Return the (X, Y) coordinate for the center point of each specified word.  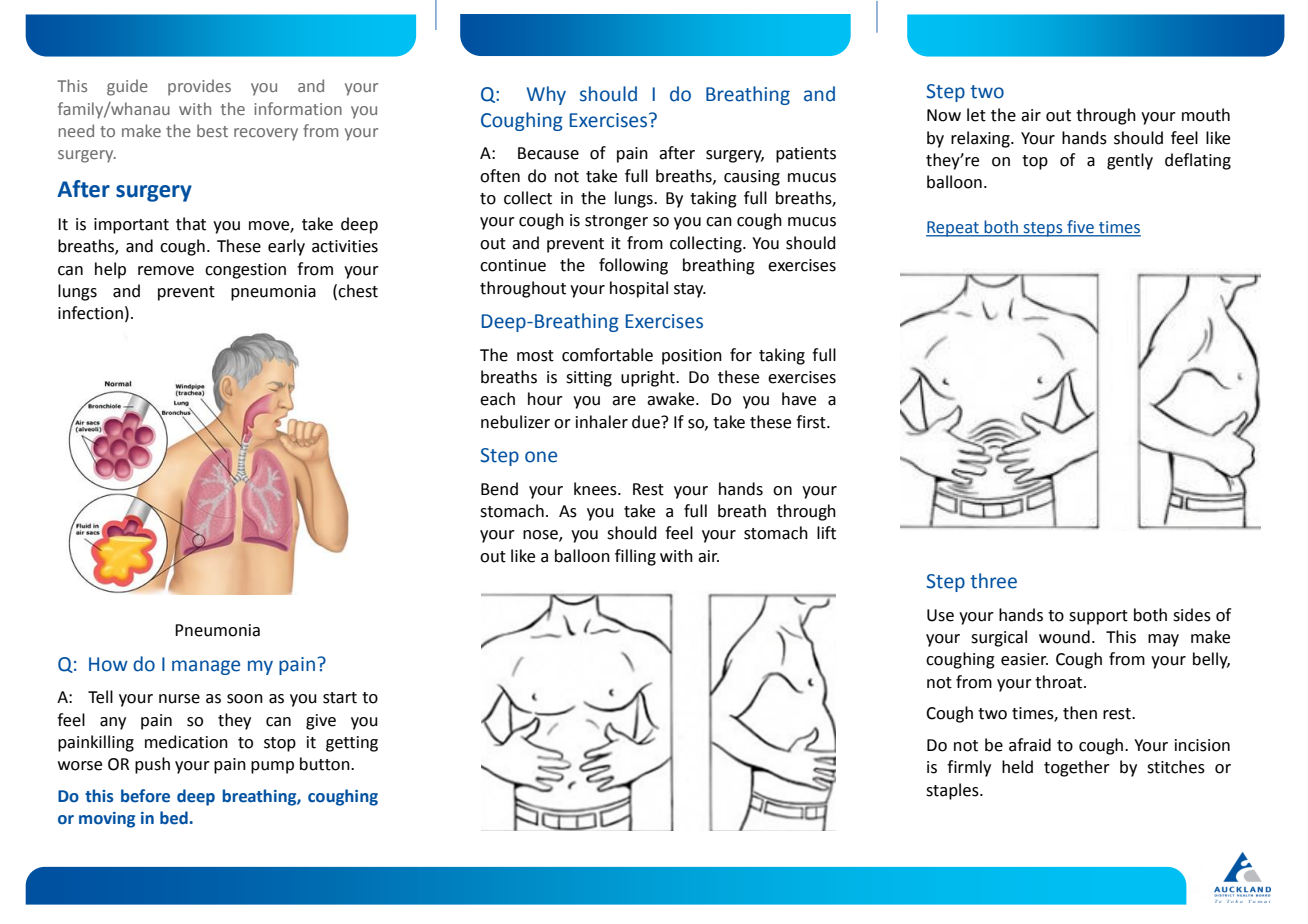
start (340, 698)
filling (635, 557)
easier (1024, 659)
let (976, 115)
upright (649, 378)
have (799, 399)
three (993, 581)
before (145, 796)
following (633, 266)
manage (206, 667)
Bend (499, 489)
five (1080, 228)
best (212, 130)
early (286, 247)
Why (546, 95)
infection (90, 313)
